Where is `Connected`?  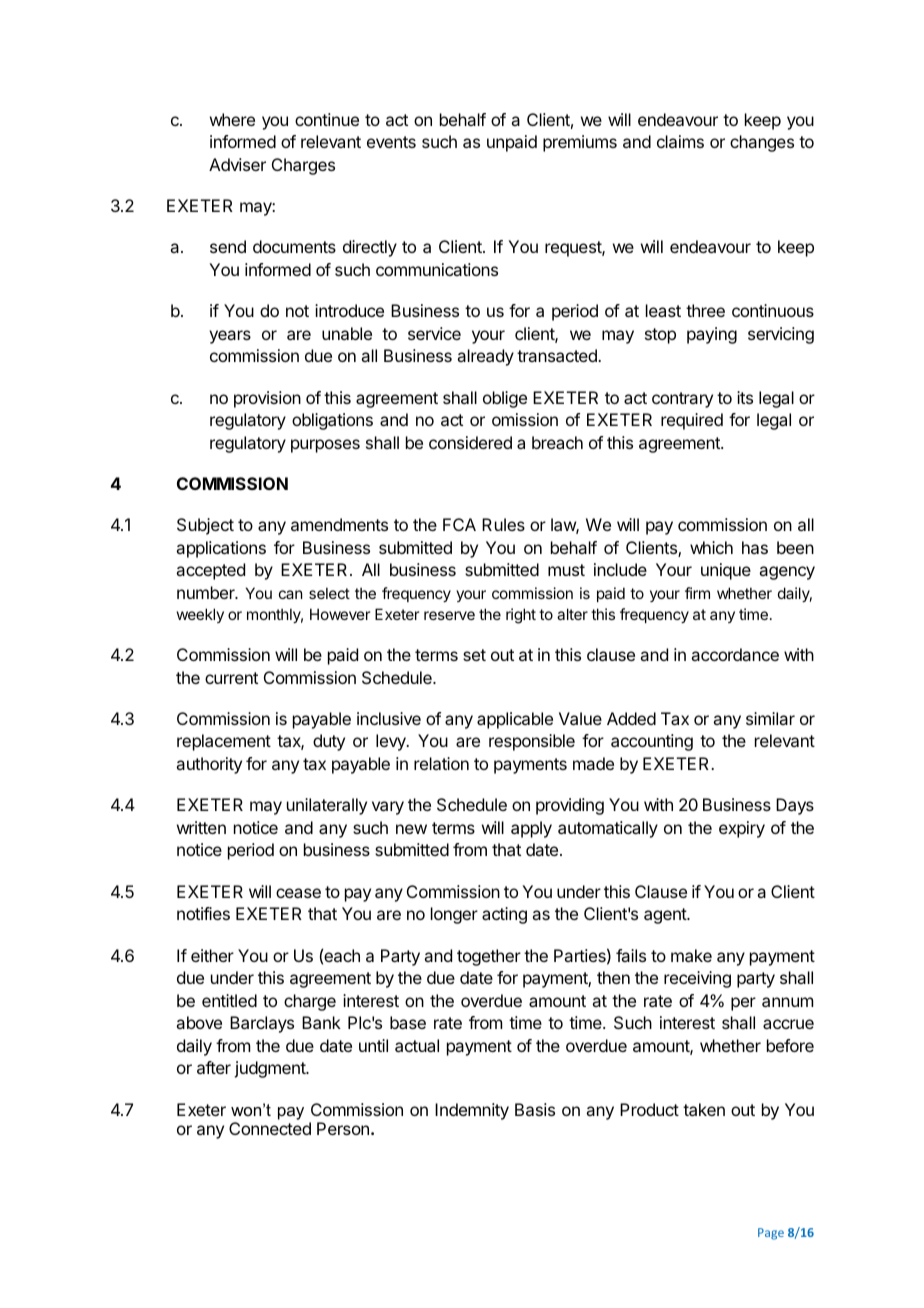
Connected is located at coordinates (270, 1128).
